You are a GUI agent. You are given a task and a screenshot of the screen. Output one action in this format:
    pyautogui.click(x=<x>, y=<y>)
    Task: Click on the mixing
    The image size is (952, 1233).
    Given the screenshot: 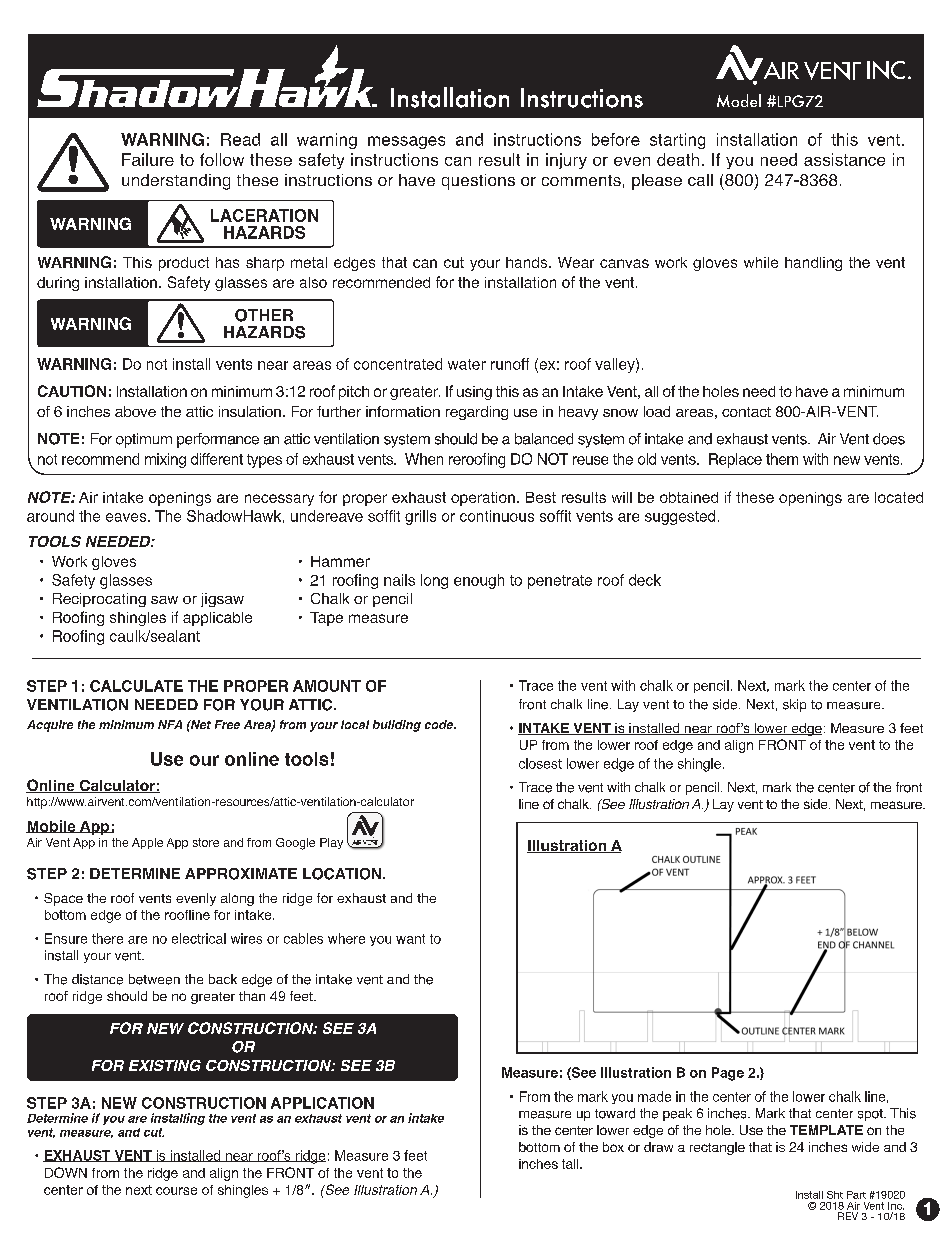 What is the action you would take?
    pyautogui.click(x=165, y=460)
